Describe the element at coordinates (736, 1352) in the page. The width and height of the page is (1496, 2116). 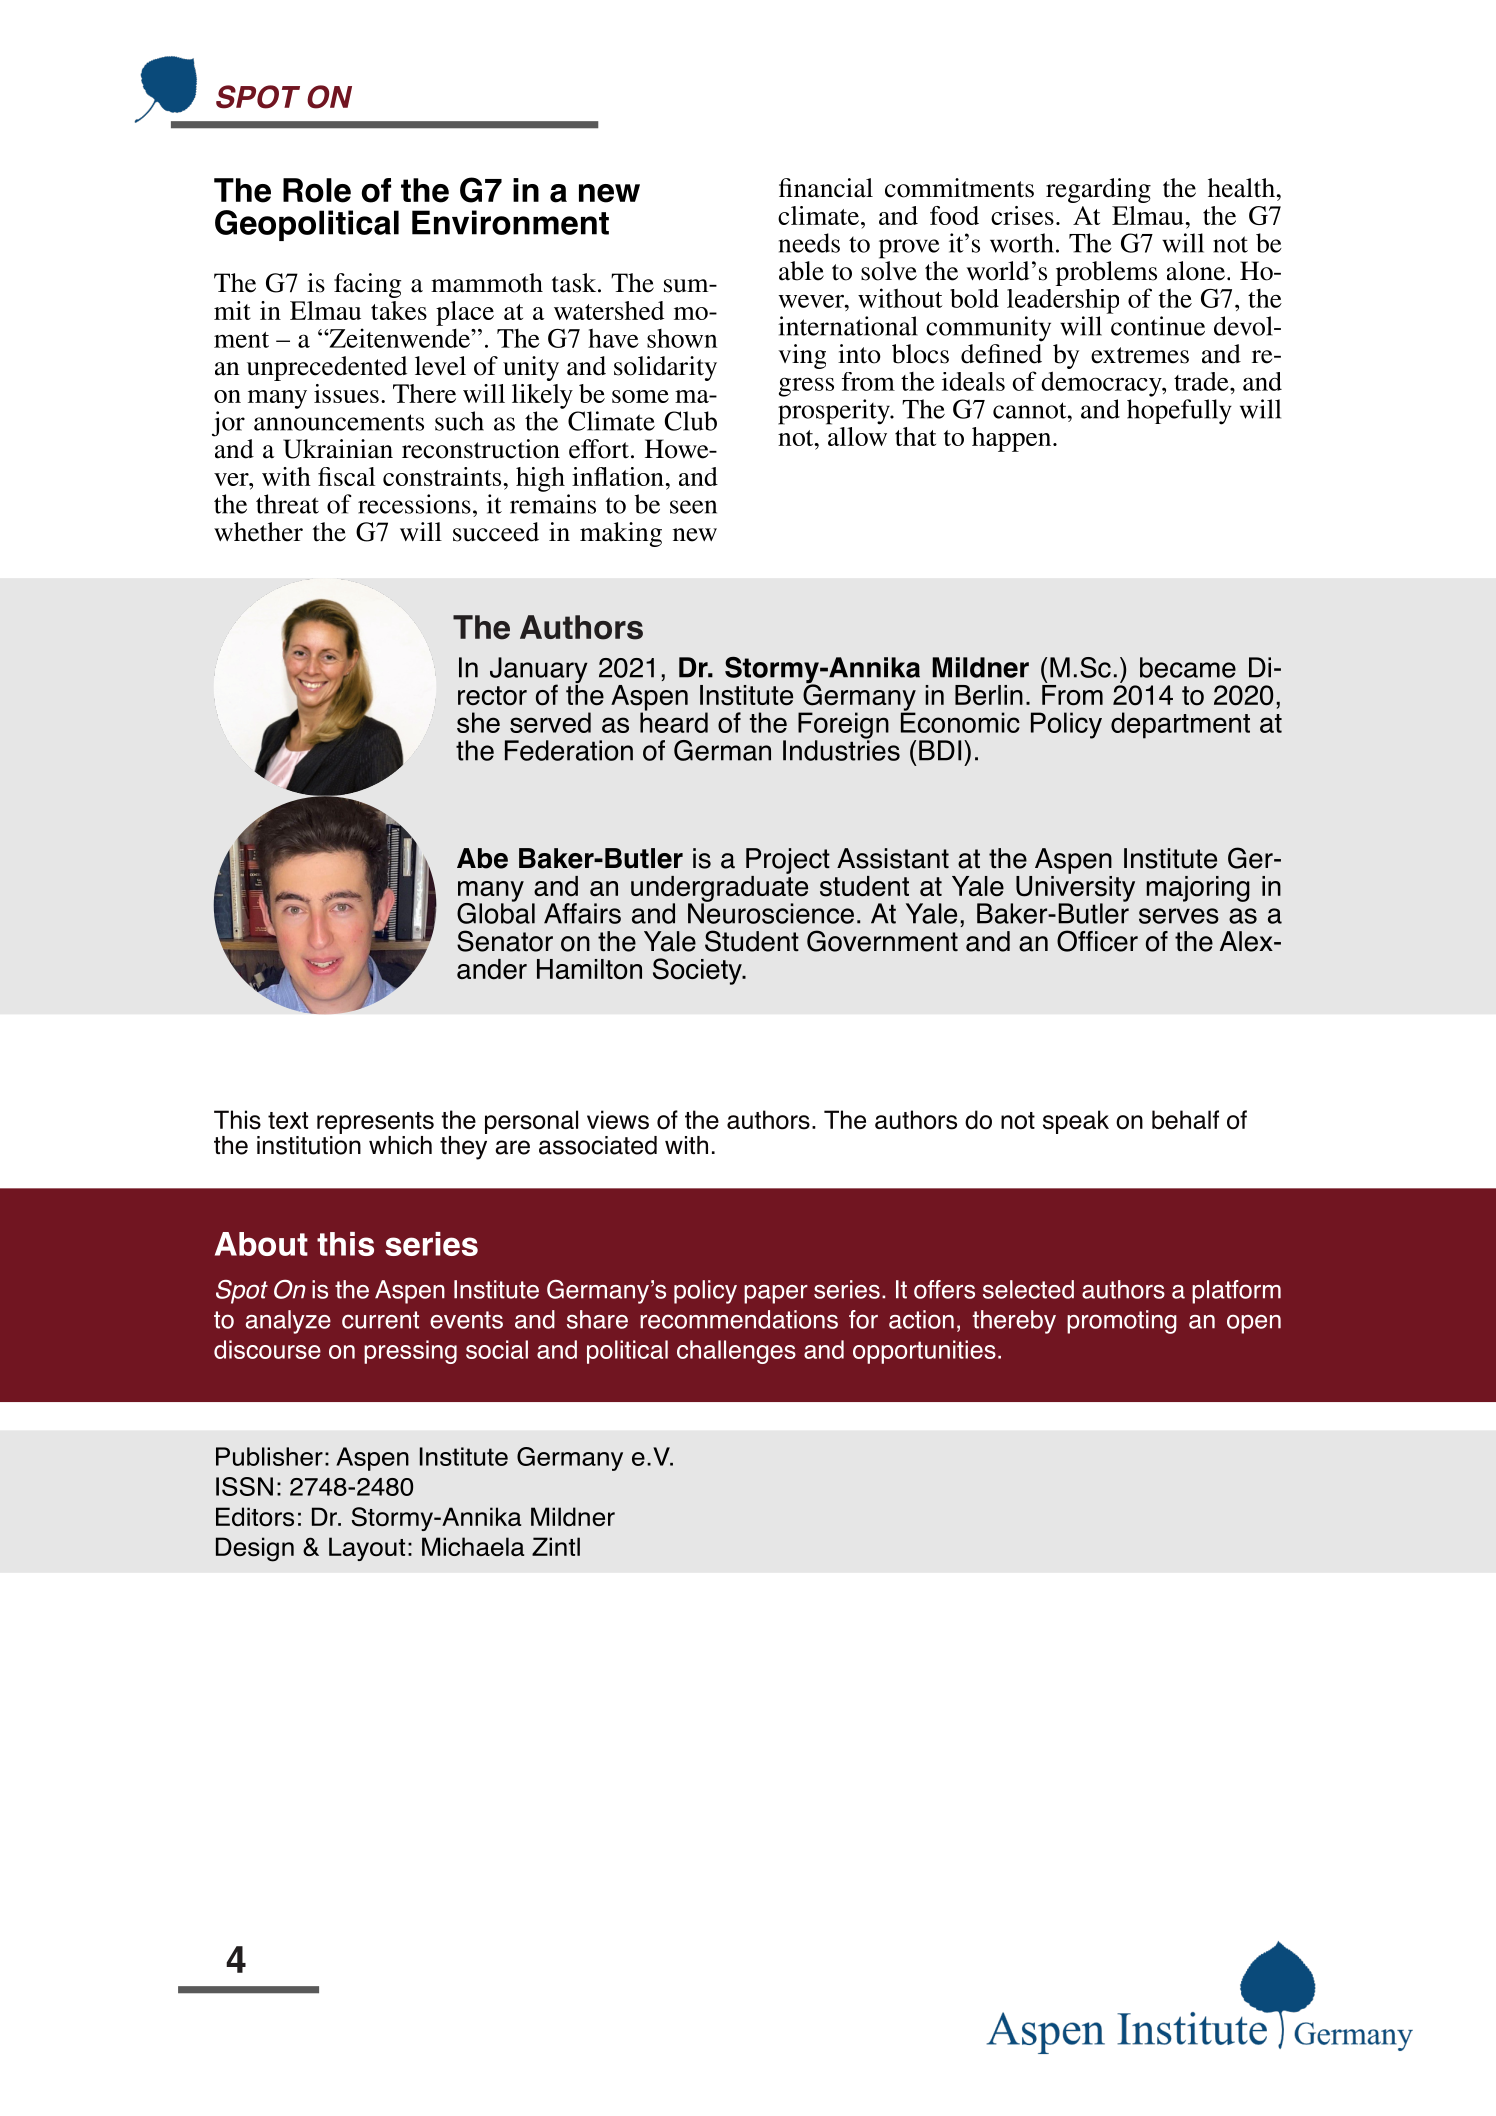
I see `challenges` at that location.
